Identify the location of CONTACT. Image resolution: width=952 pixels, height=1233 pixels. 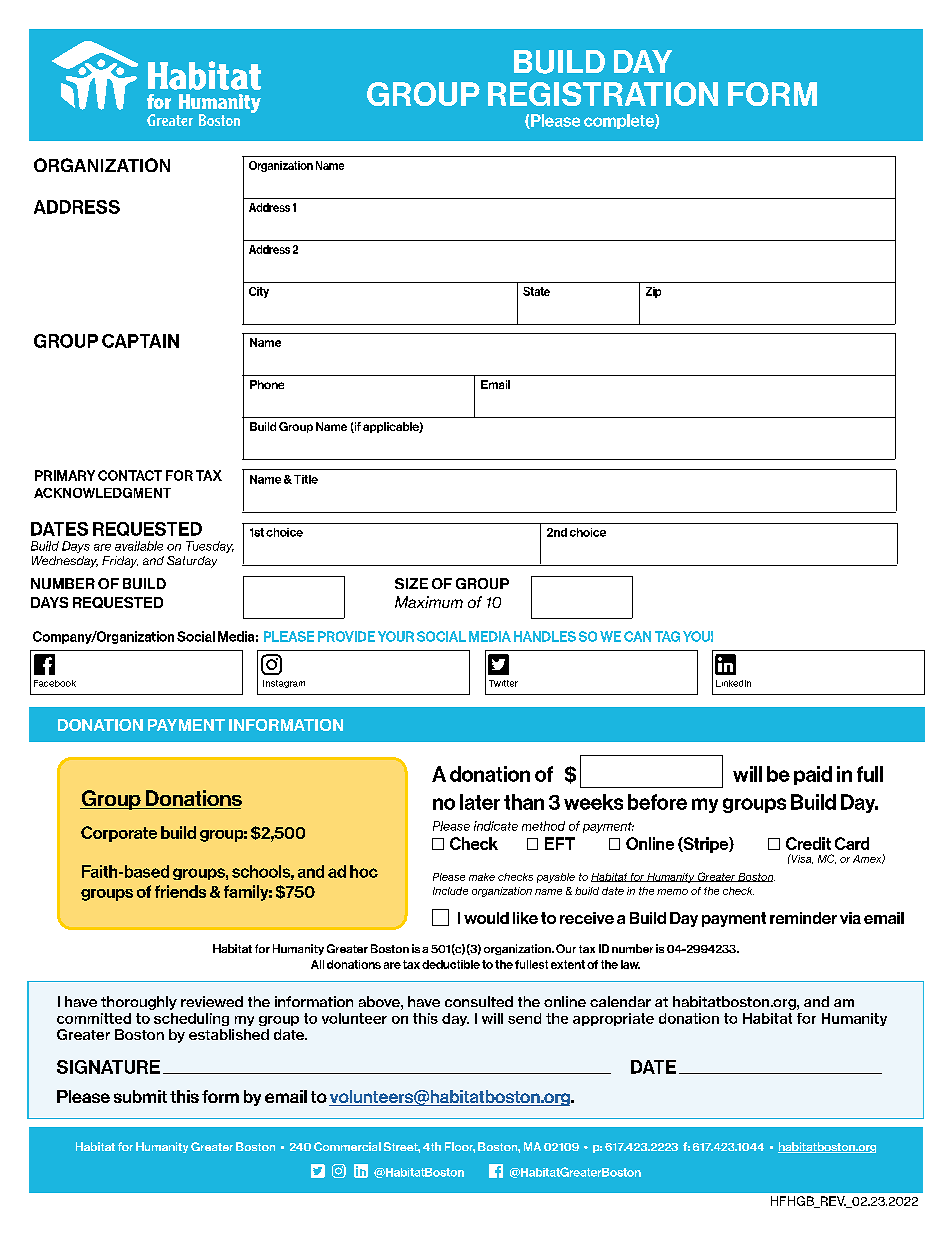
(130, 475).
